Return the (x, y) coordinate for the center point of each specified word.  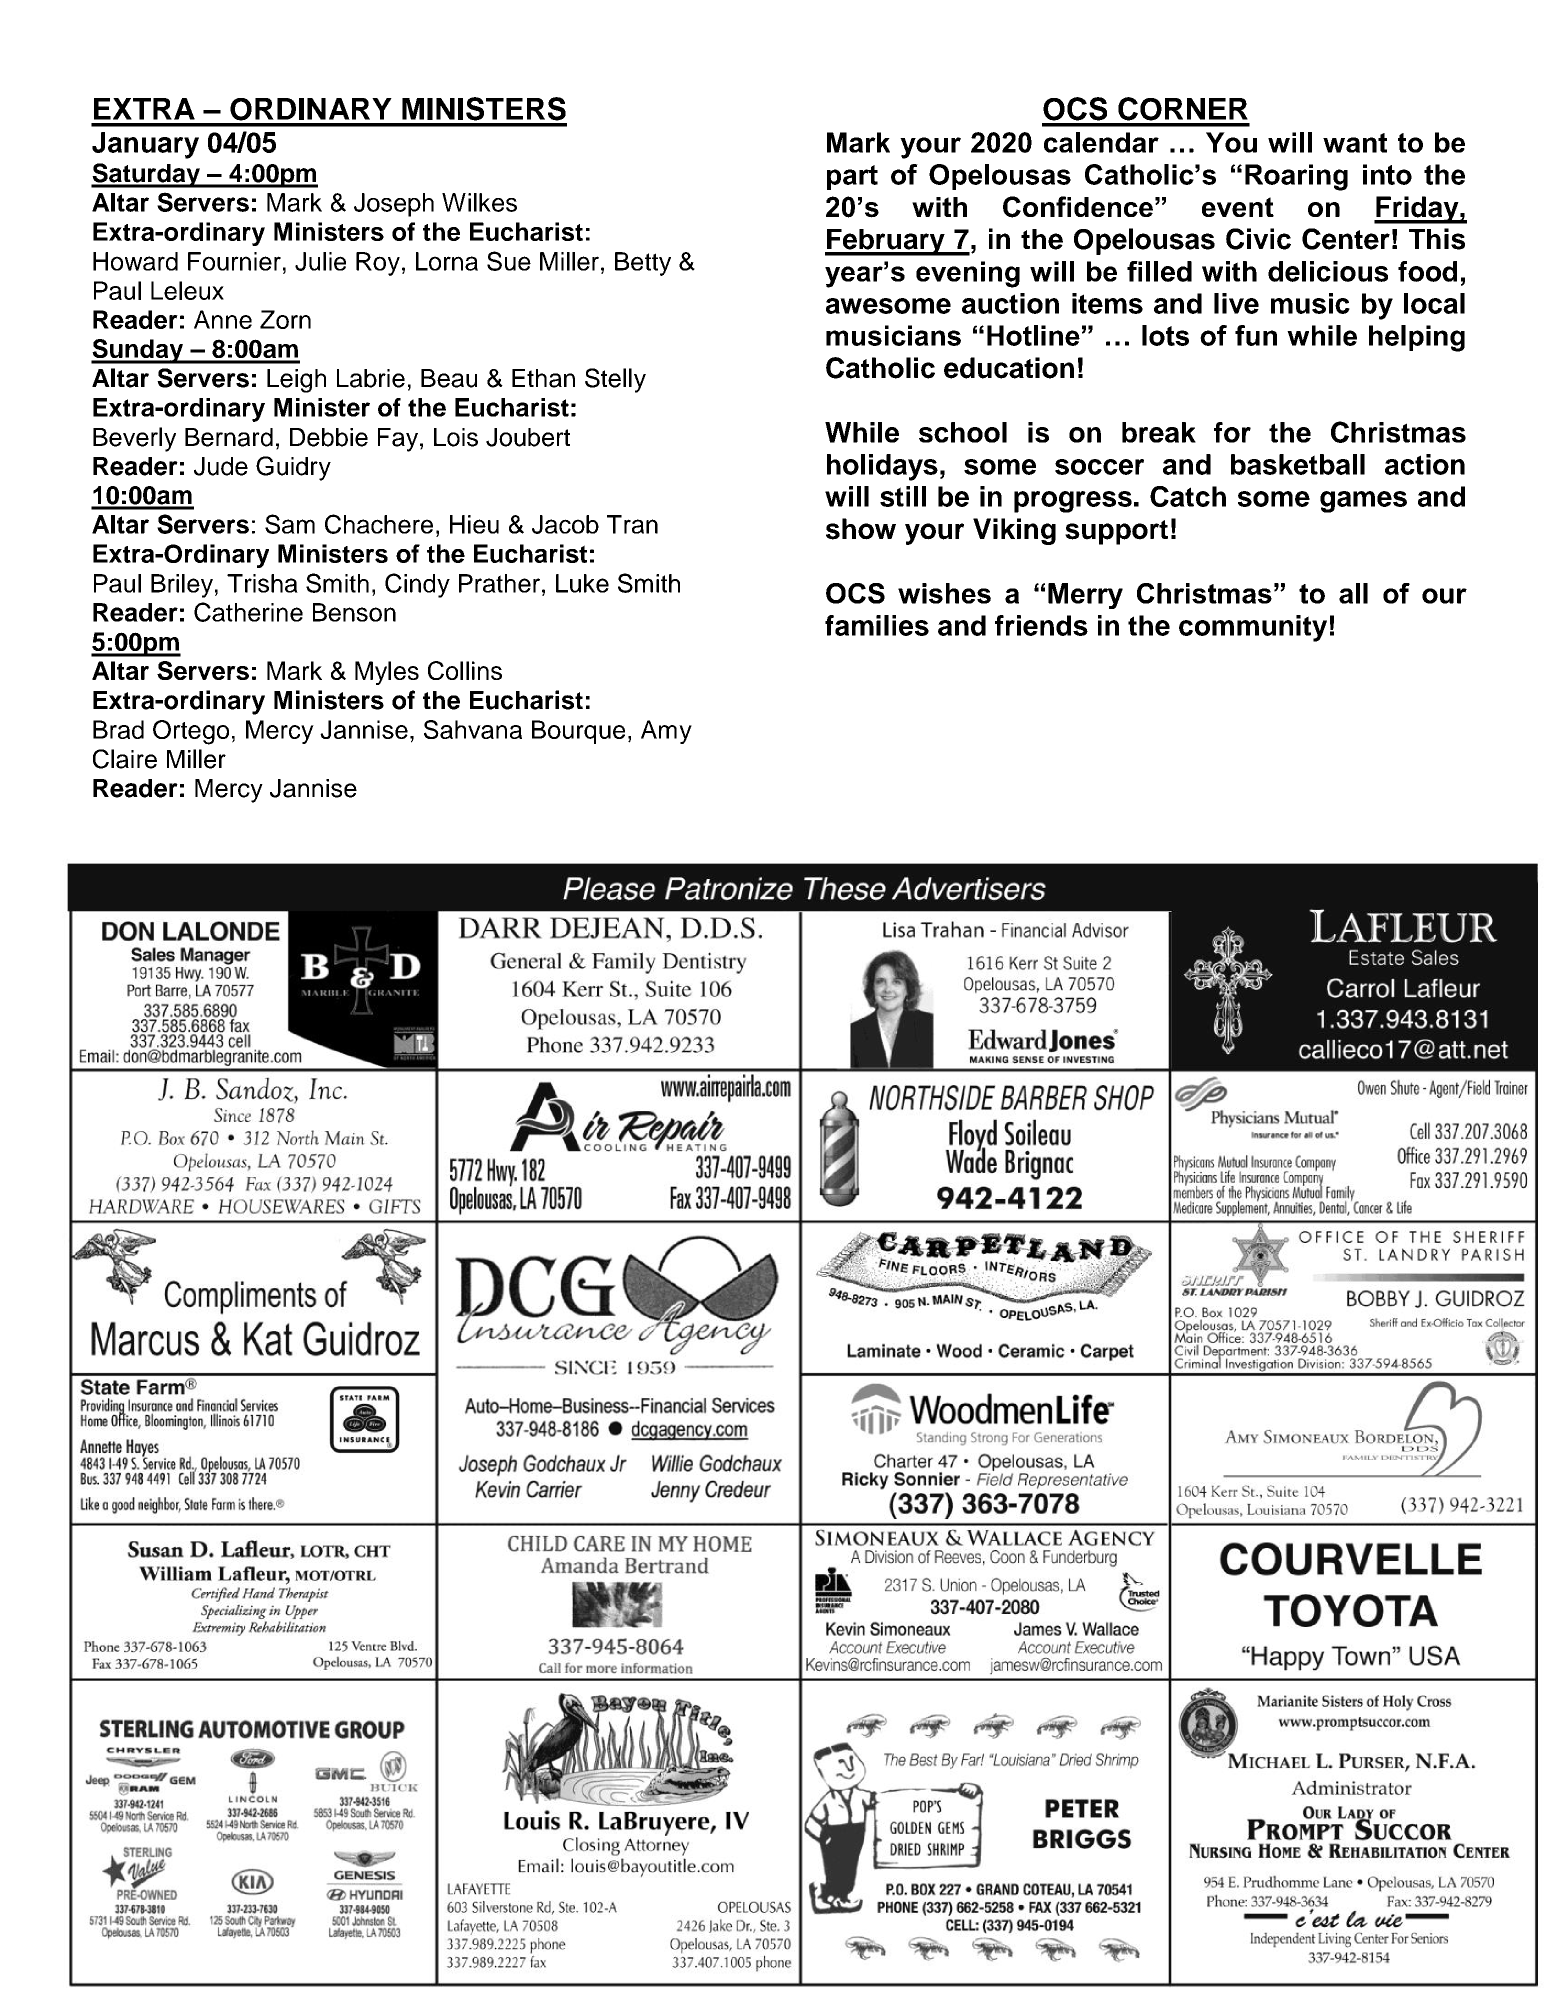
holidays (882, 467)
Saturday (146, 175)
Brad (118, 729)
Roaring (1296, 177)
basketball (1298, 464)
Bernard (229, 437)
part (852, 177)
